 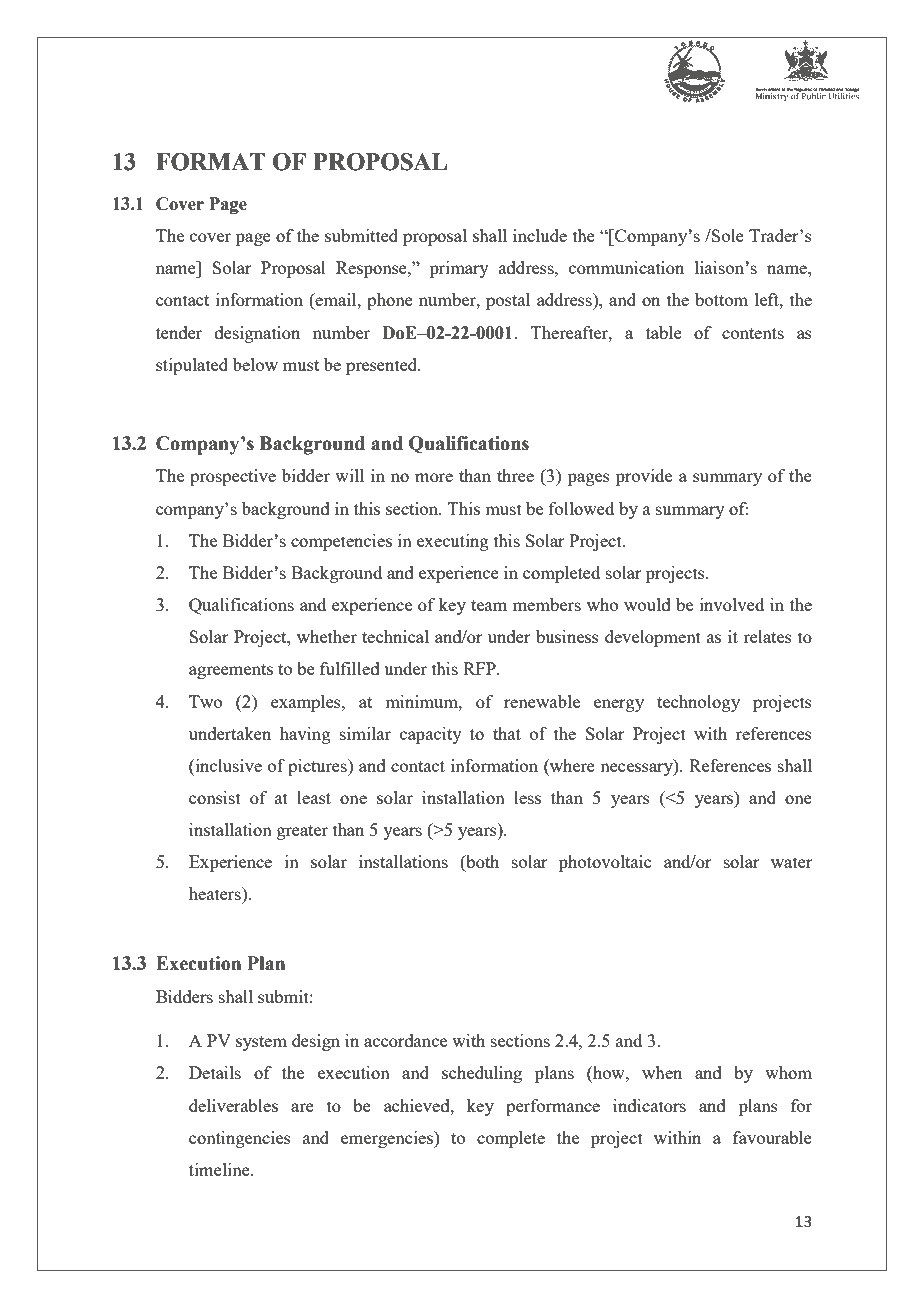 I want to click on RFP, so click(x=480, y=668).
